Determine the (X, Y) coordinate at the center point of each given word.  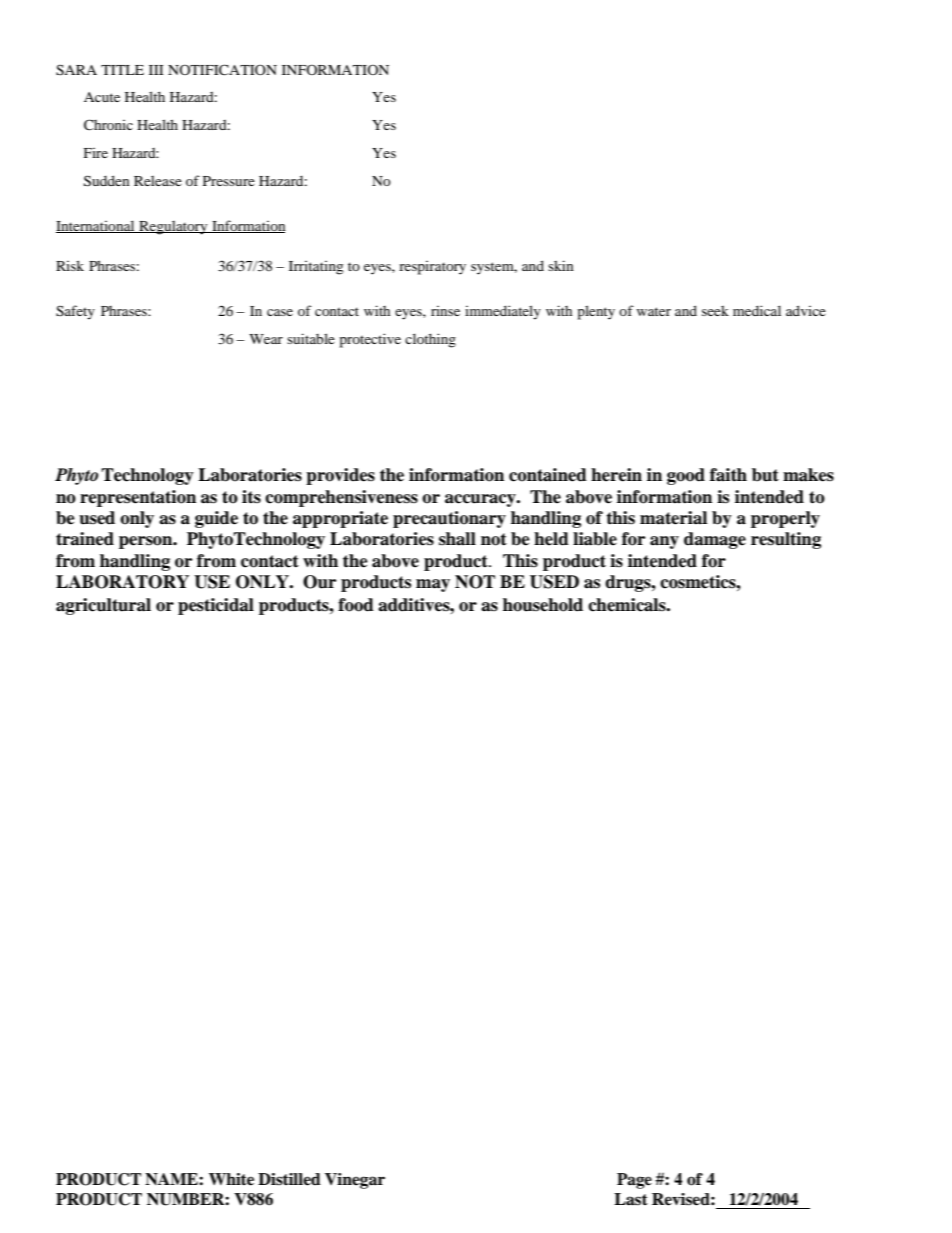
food (356, 605)
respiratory (432, 268)
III (156, 70)
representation (138, 498)
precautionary (449, 519)
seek (715, 311)
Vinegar (355, 1181)
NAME (172, 1179)
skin (561, 265)
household (543, 605)
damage (715, 540)
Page (634, 1181)
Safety (75, 312)
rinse (445, 311)
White (231, 1179)
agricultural (103, 606)
